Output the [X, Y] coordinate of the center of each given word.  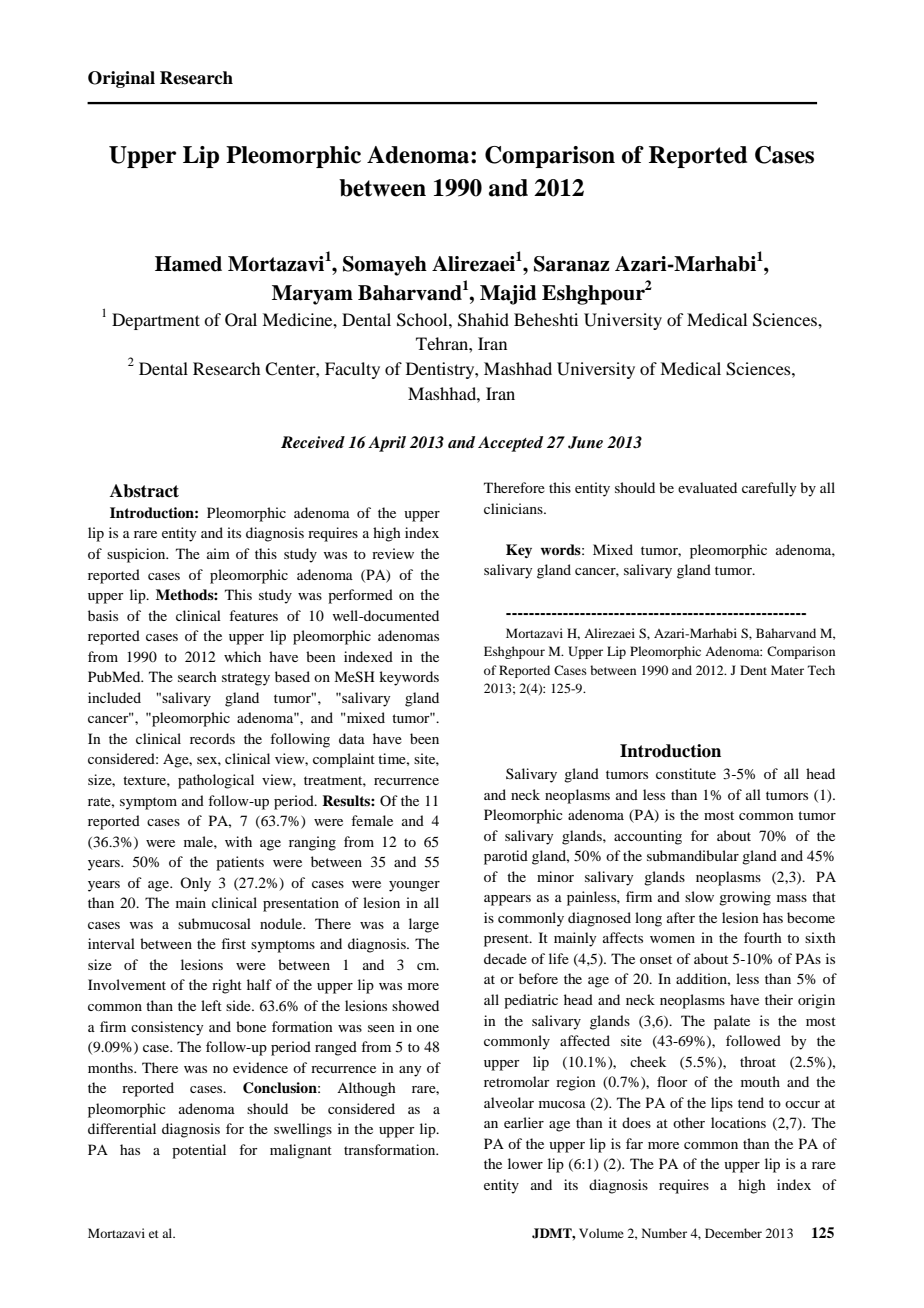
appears [507, 900]
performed [360, 596]
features [253, 615]
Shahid [483, 320]
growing [745, 898]
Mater [787, 670]
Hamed [188, 264]
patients [240, 863]
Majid [508, 295]
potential [199, 1151]
